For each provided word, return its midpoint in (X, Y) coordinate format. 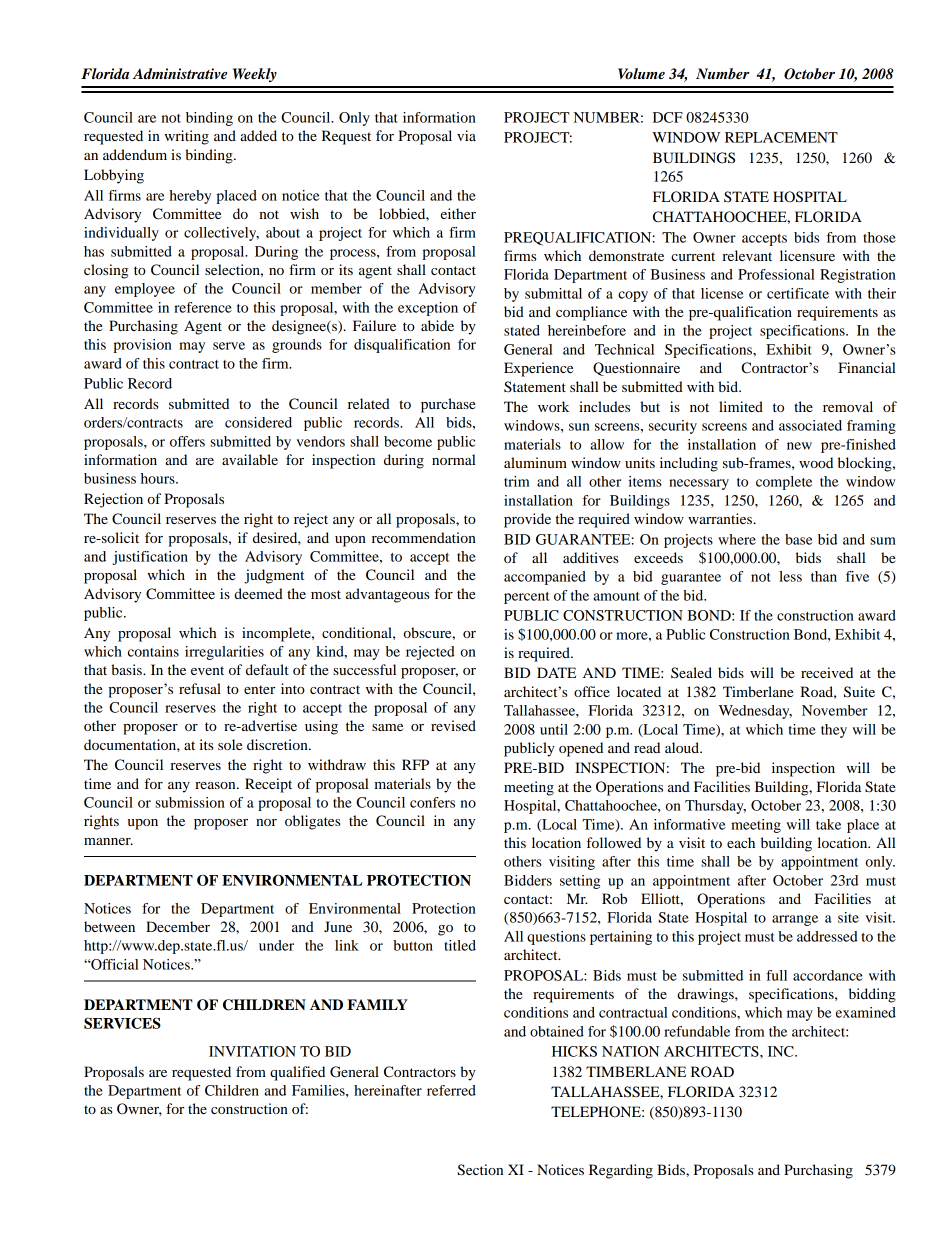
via (466, 135)
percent (527, 598)
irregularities (224, 653)
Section (480, 1170)
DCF (668, 117)
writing (186, 137)
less (790, 576)
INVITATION (252, 1051)
